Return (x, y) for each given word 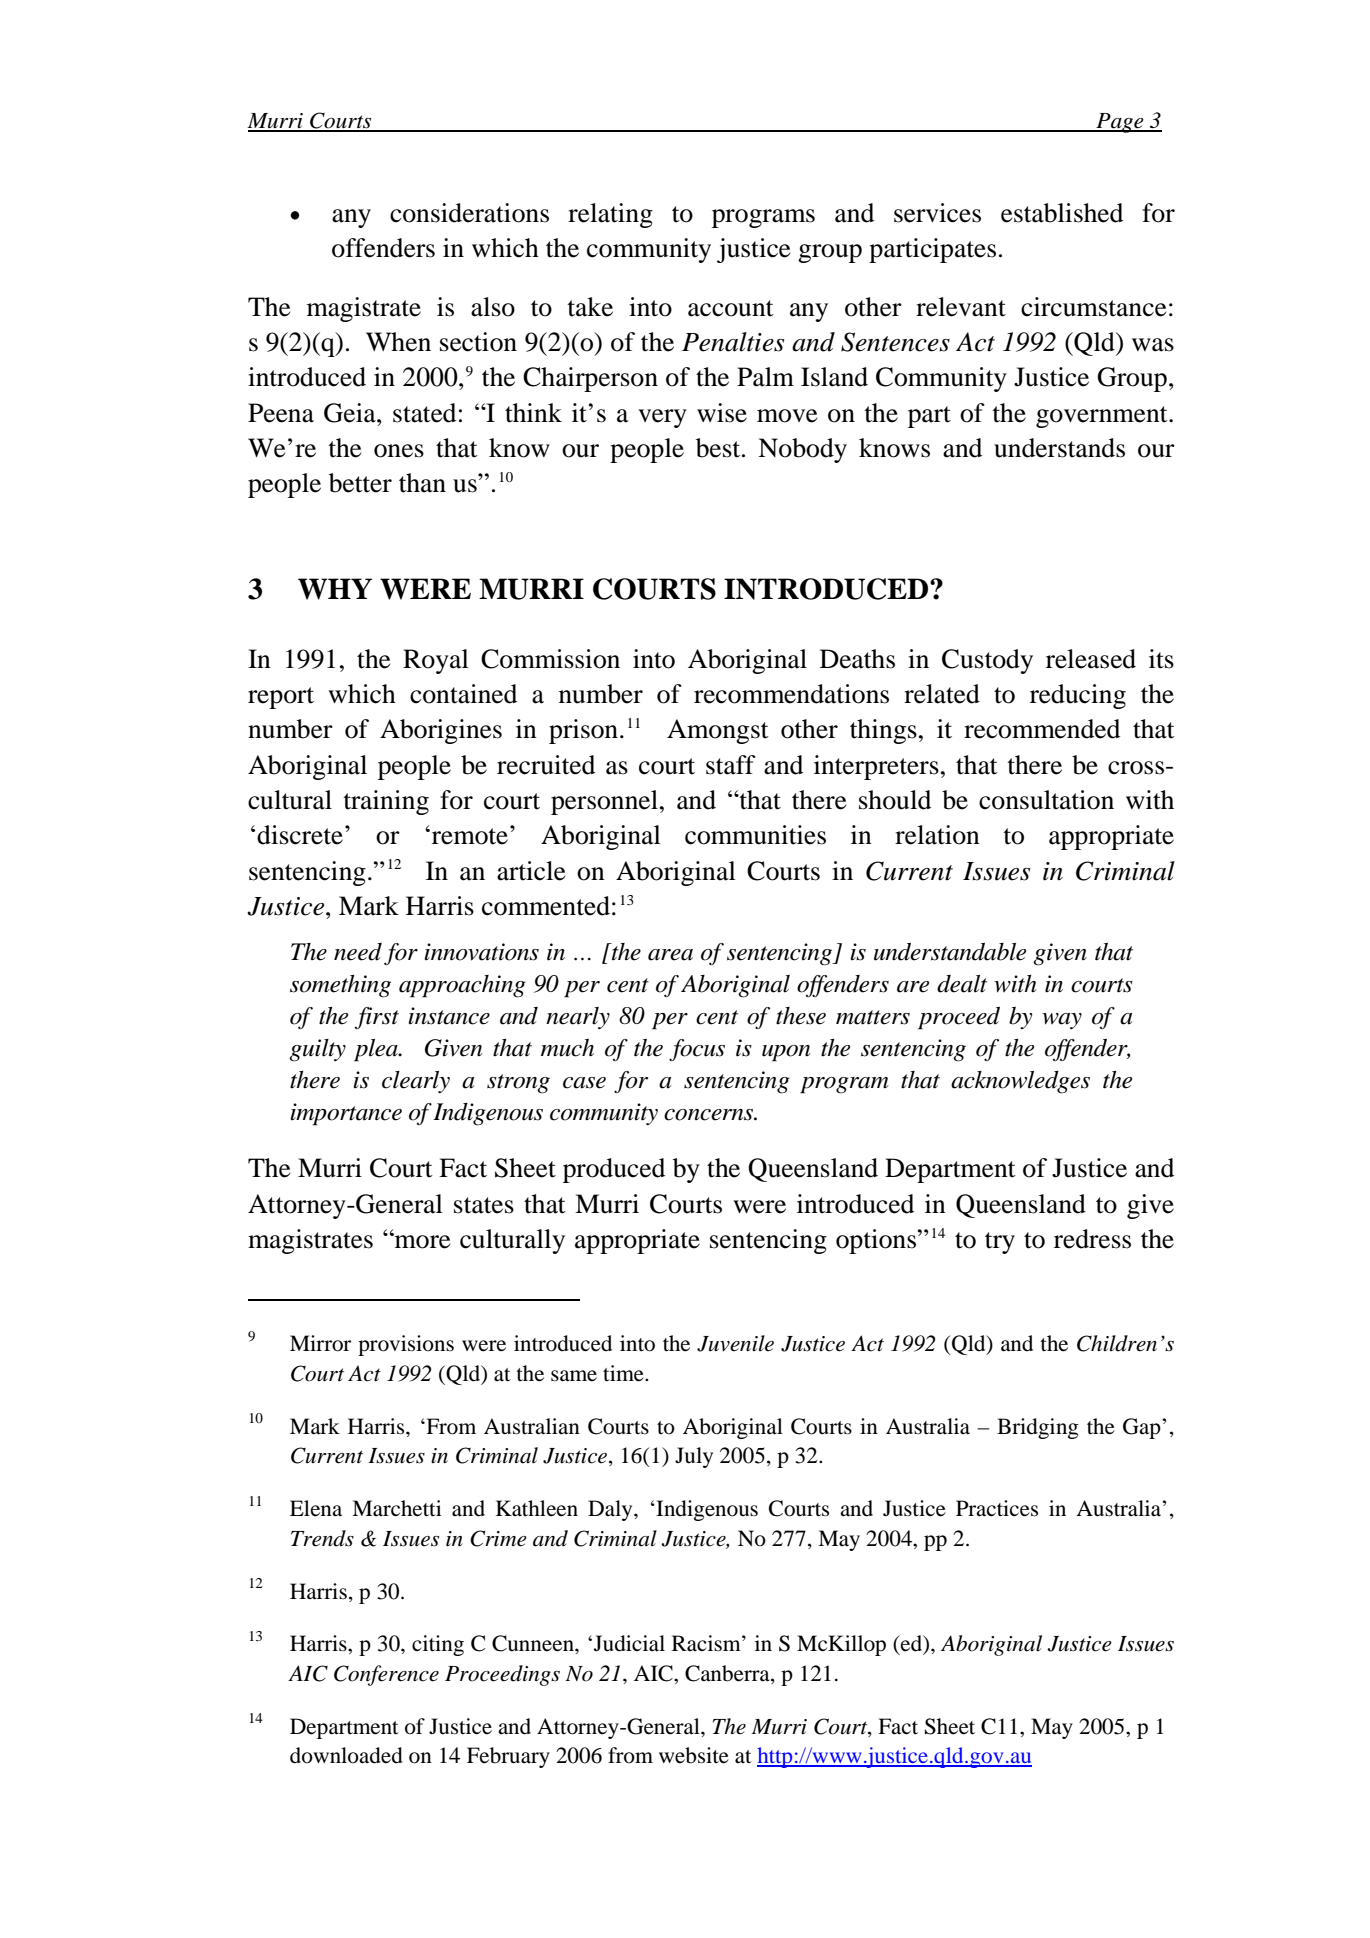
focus (697, 1050)
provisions (406, 1345)
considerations (469, 213)
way (1062, 1021)
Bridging (1038, 1428)
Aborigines (441, 731)
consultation (1046, 800)
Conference (386, 1675)
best (719, 448)
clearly (416, 1082)
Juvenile (735, 1343)
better (360, 483)
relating (610, 215)
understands (1059, 448)
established (1062, 213)
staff (731, 765)
